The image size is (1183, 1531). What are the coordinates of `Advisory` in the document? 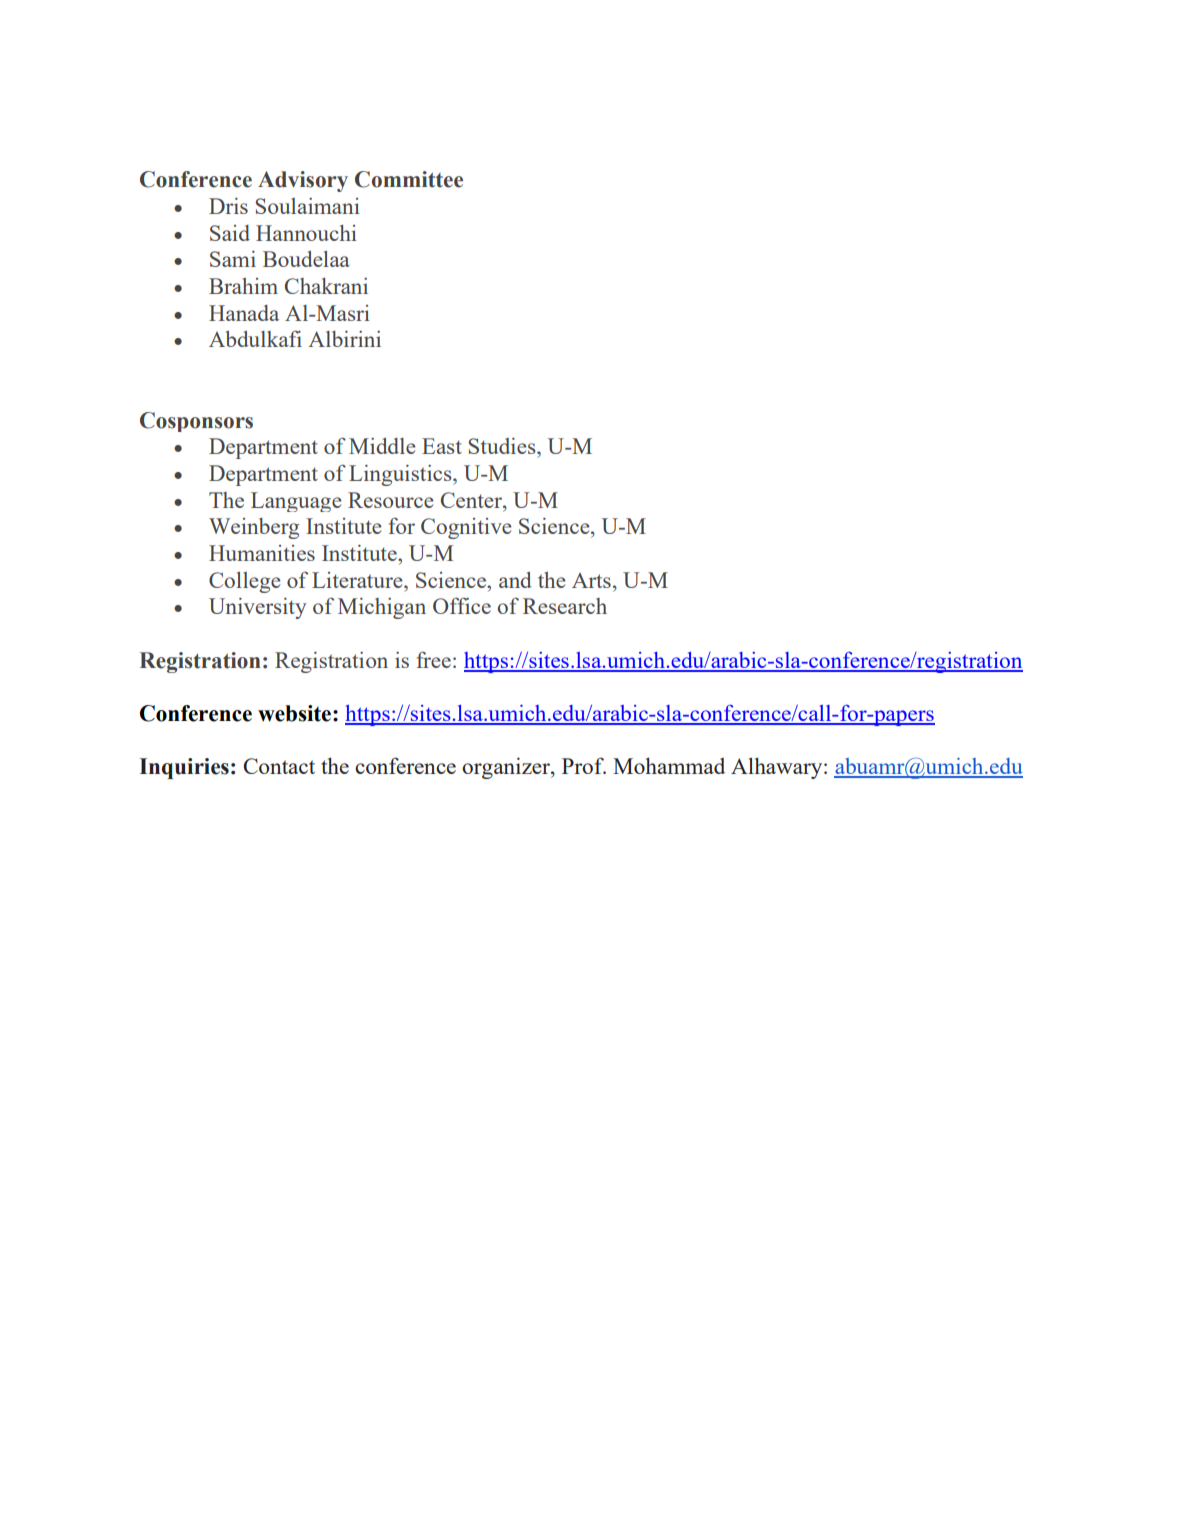 It's located at (303, 181).
